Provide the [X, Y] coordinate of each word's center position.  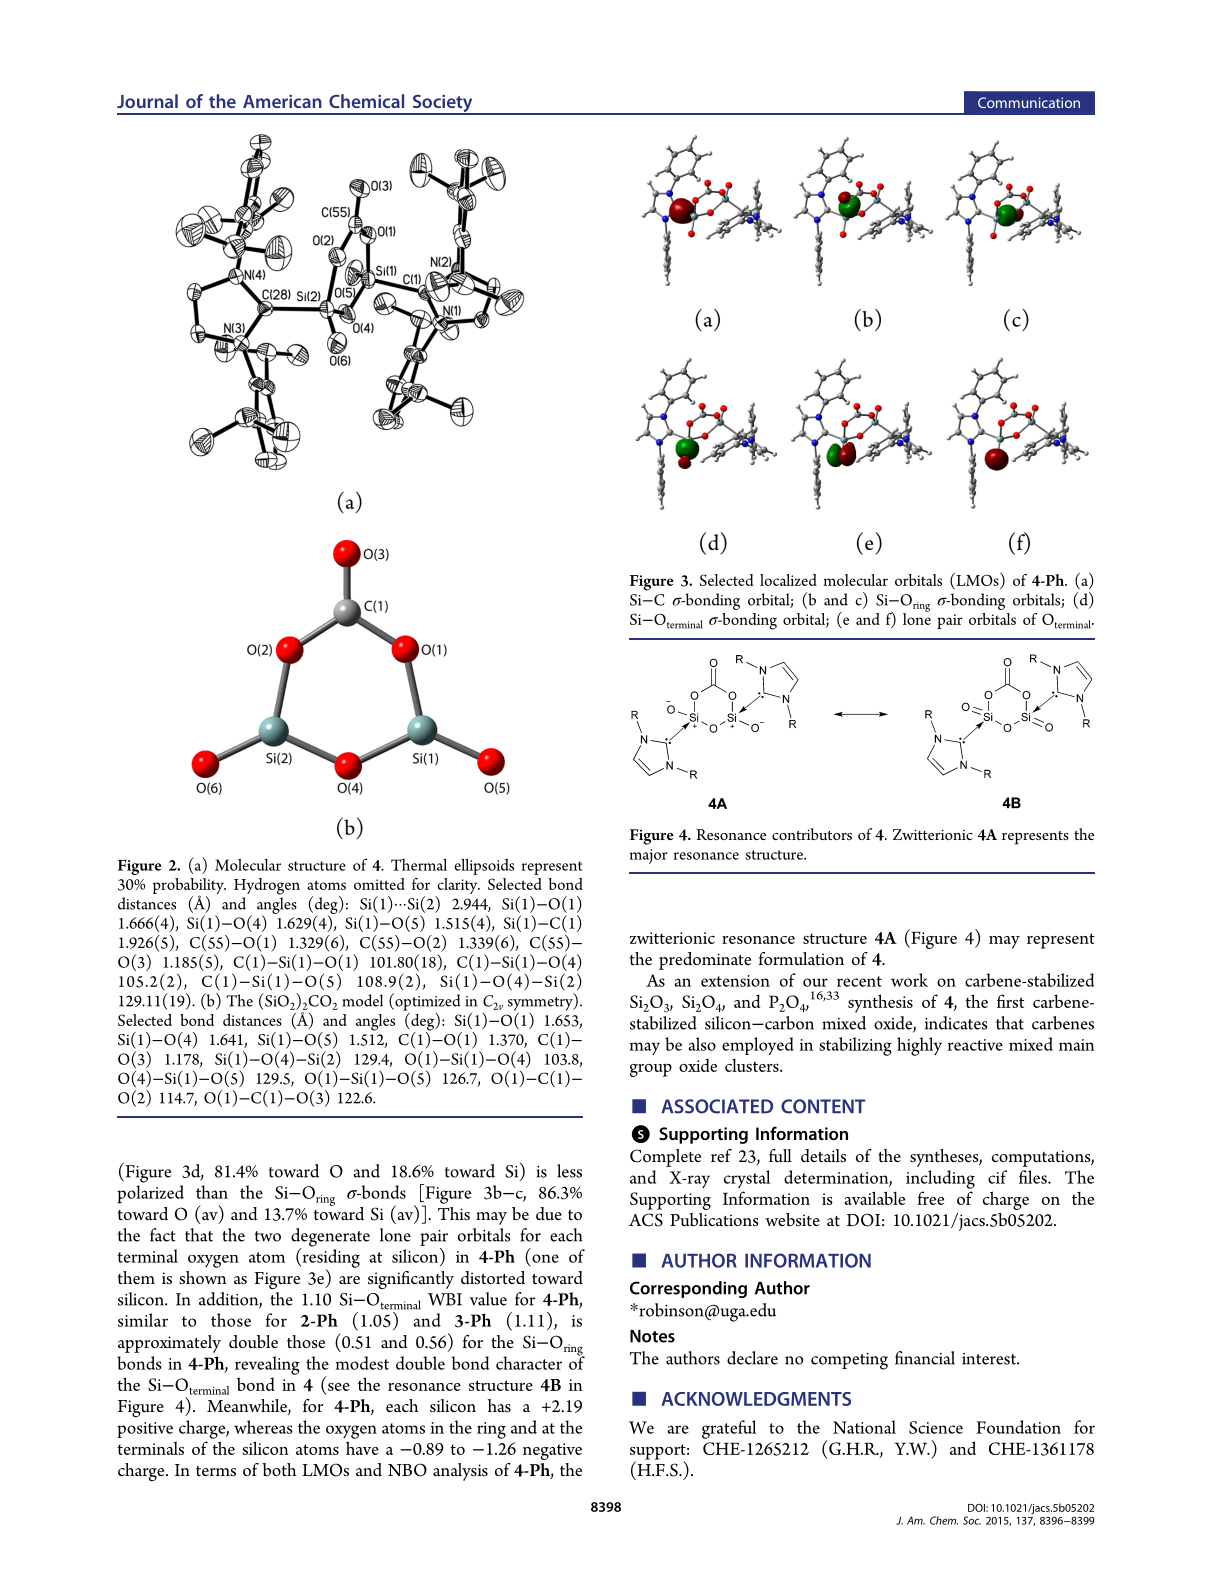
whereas [263, 1427]
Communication [1029, 102]
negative [552, 1451]
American [282, 101]
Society [442, 104]
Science [936, 1427]
